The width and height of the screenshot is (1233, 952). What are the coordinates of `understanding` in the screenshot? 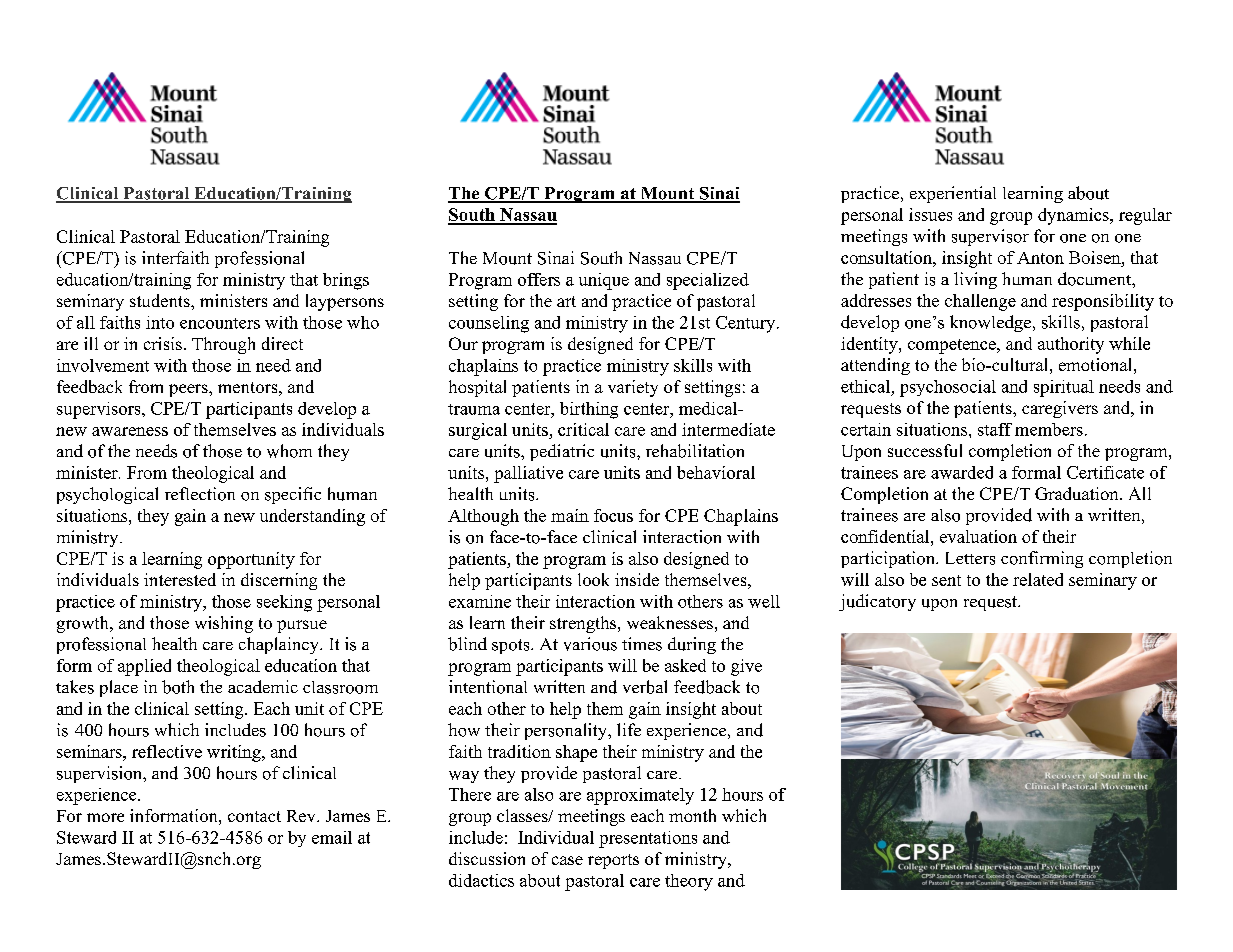 It's located at (312, 517).
